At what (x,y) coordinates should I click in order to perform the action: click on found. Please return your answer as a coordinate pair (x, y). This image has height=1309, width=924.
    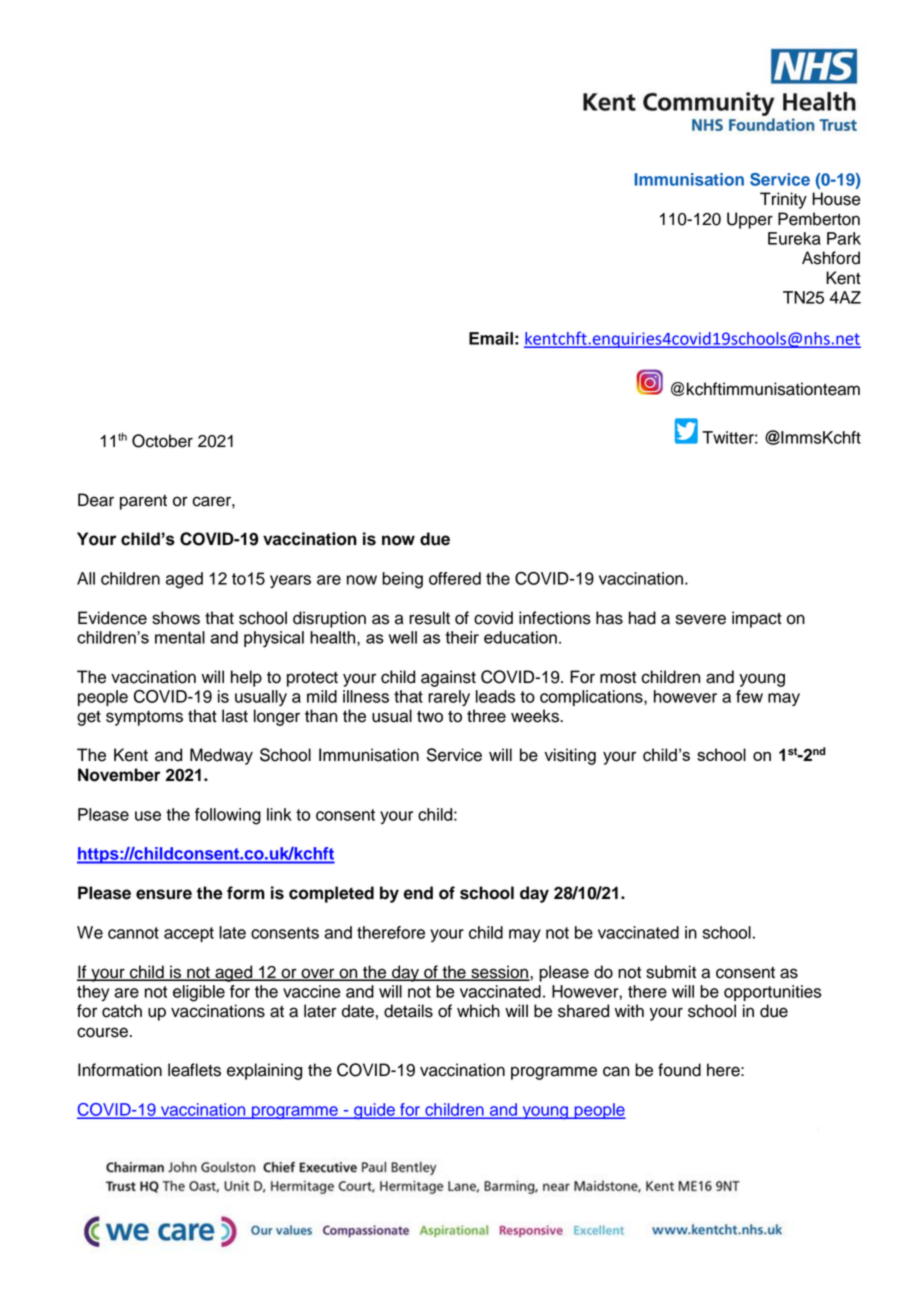
    Looking at the image, I should click on (679, 1070).
